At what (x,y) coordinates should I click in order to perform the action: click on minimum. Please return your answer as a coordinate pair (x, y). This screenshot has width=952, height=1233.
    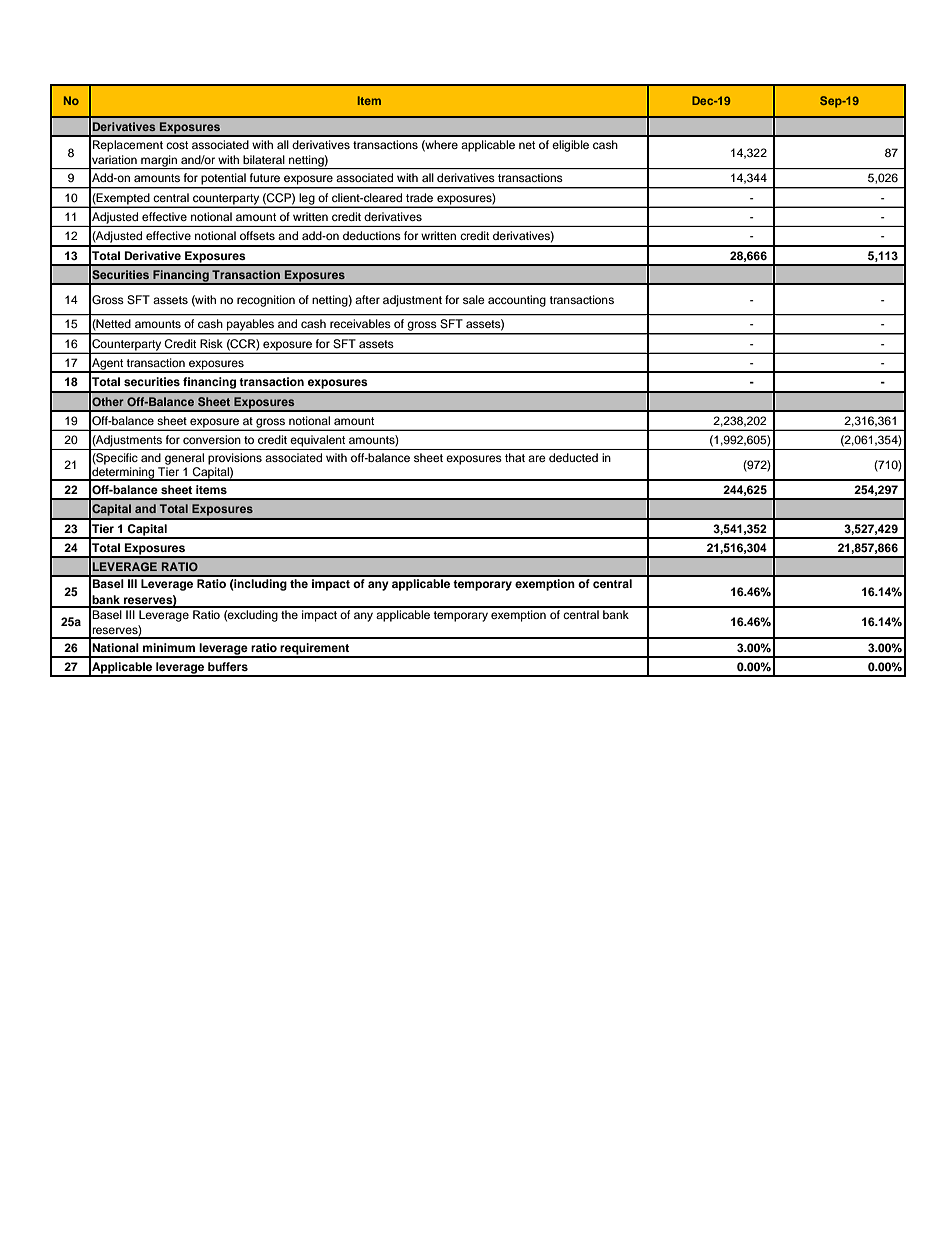
    Looking at the image, I should click on (169, 647).
